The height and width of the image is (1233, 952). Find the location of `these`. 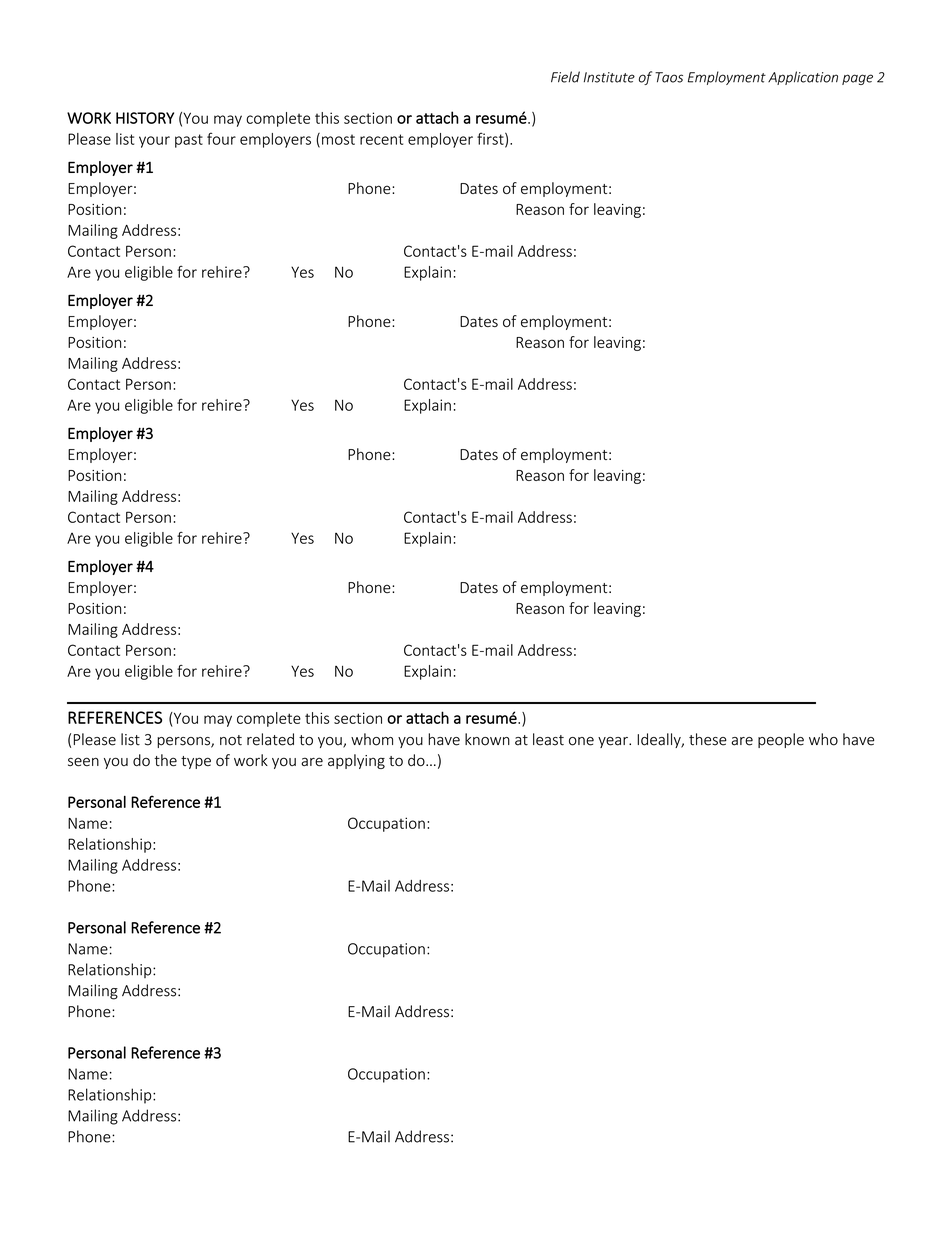

these is located at coordinates (708, 739).
